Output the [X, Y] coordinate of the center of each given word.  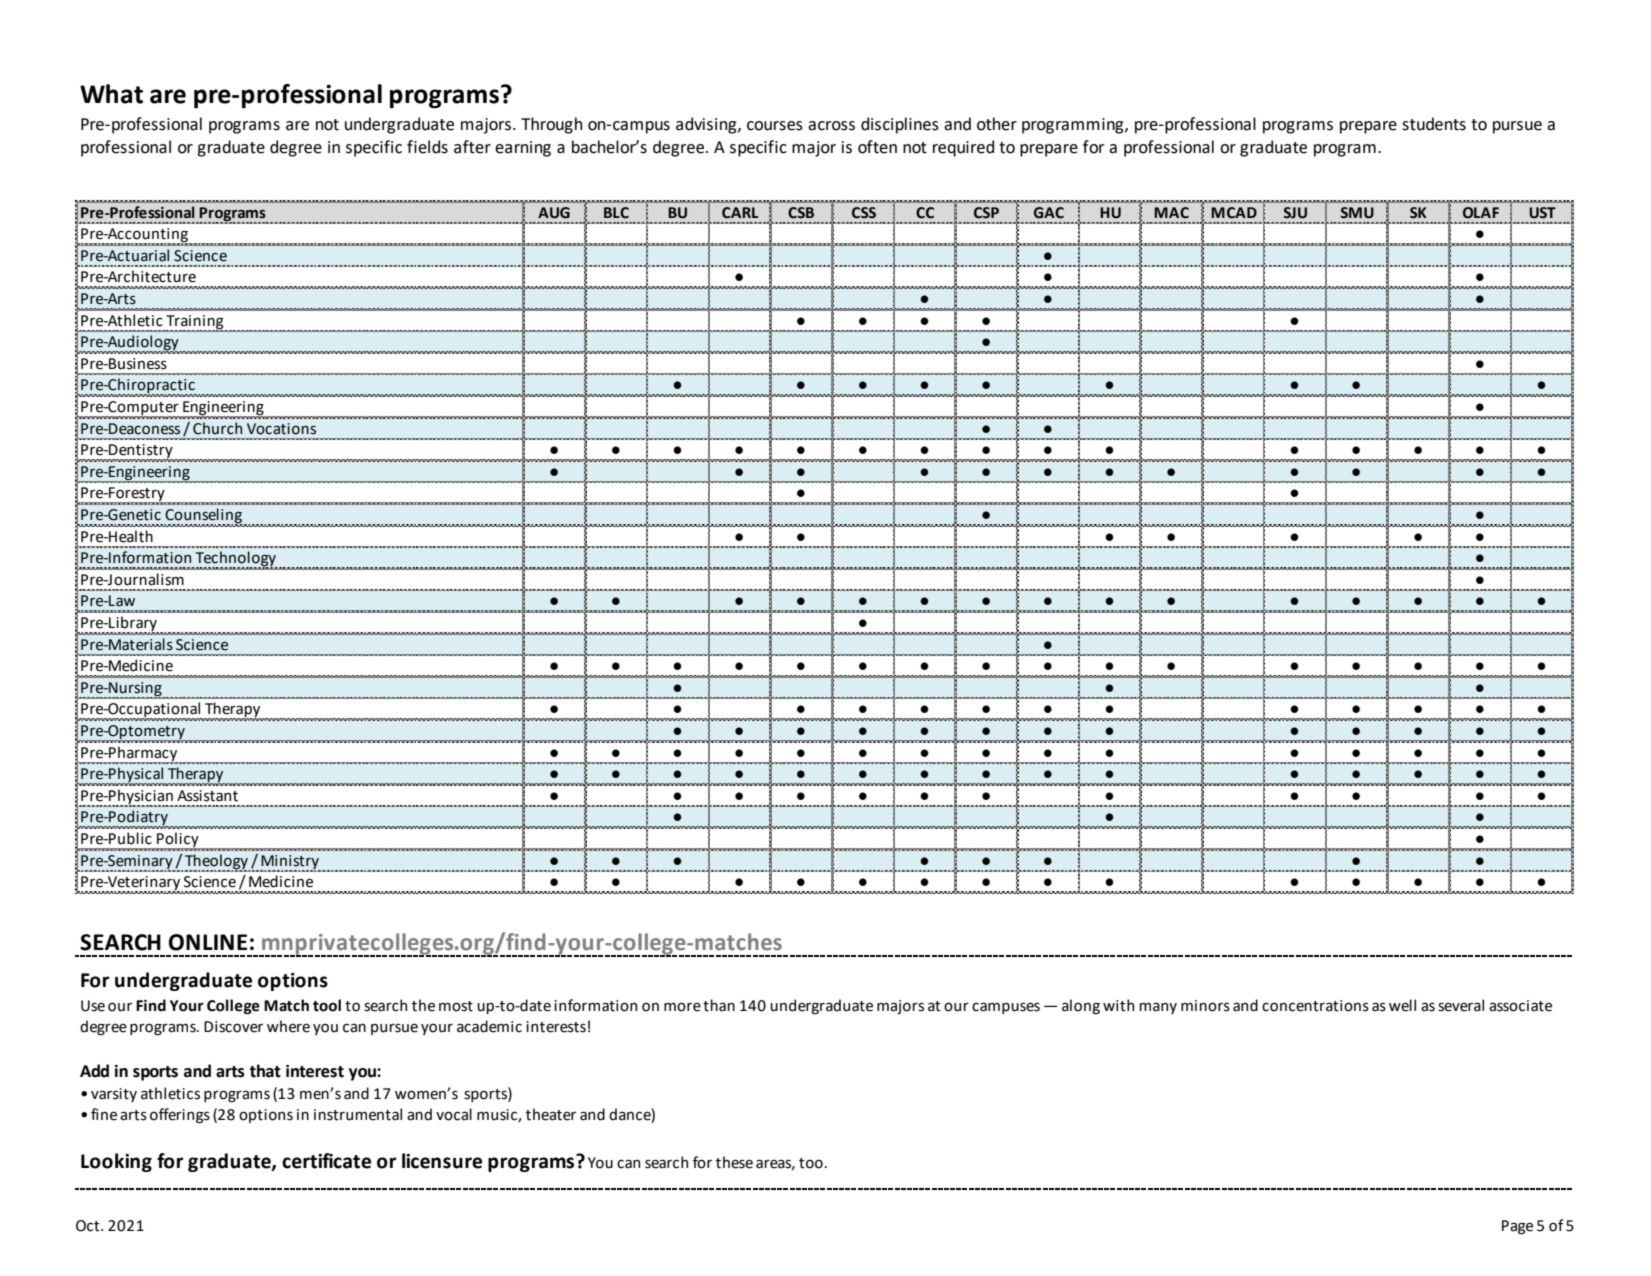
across [831, 126]
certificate [326, 1161]
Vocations [281, 429]
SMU [1357, 213]
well [1402, 1005]
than [719, 1005]
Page [1517, 1227]
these [734, 1162]
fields [427, 147]
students [1434, 124]
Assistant [207, 796]
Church [217, 428]
